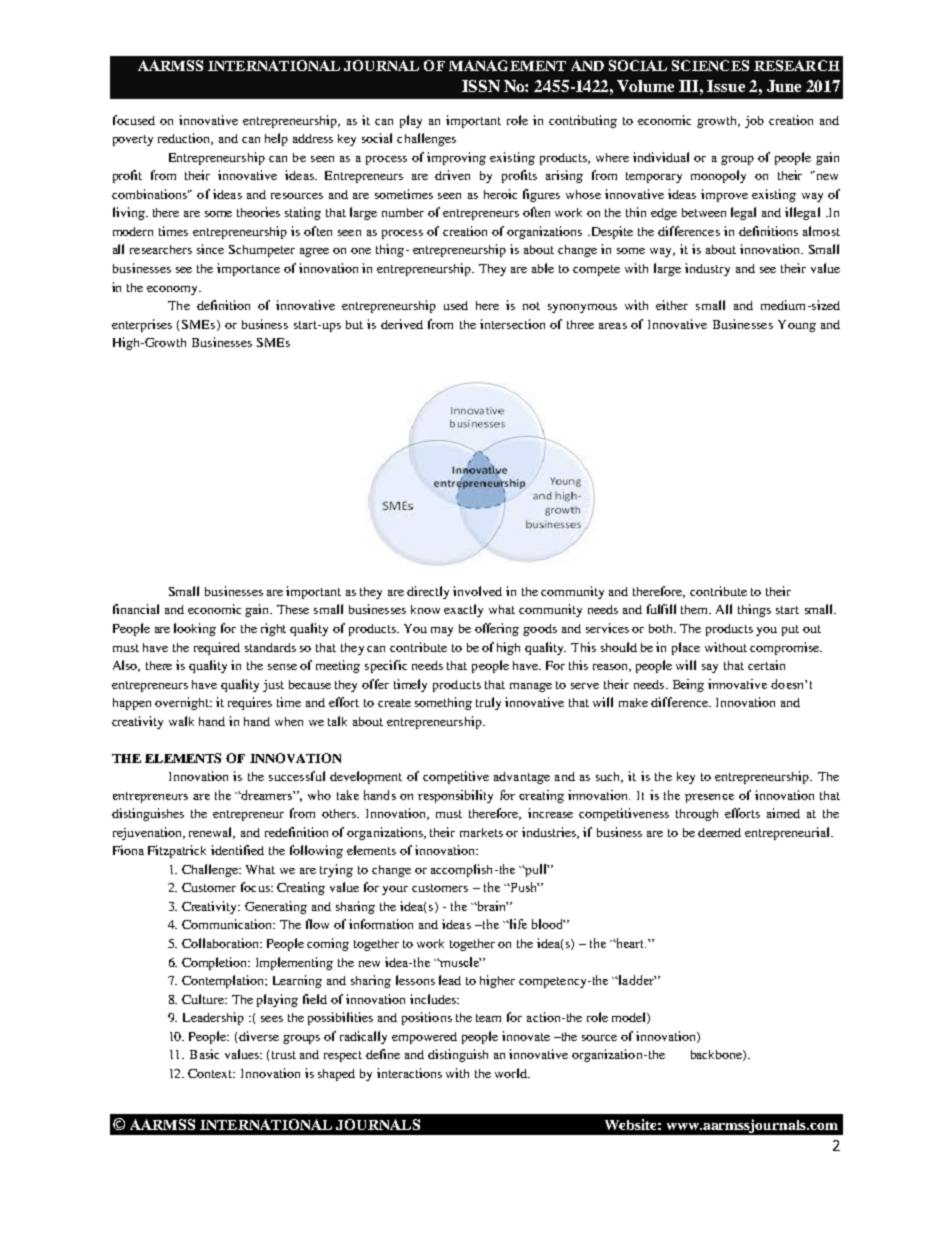 This screenshot has height=1233, width=952. What do you see at coordinates (142, 325) in the screenshot?
I see `enterprises` at bounding box center [142, 325].
